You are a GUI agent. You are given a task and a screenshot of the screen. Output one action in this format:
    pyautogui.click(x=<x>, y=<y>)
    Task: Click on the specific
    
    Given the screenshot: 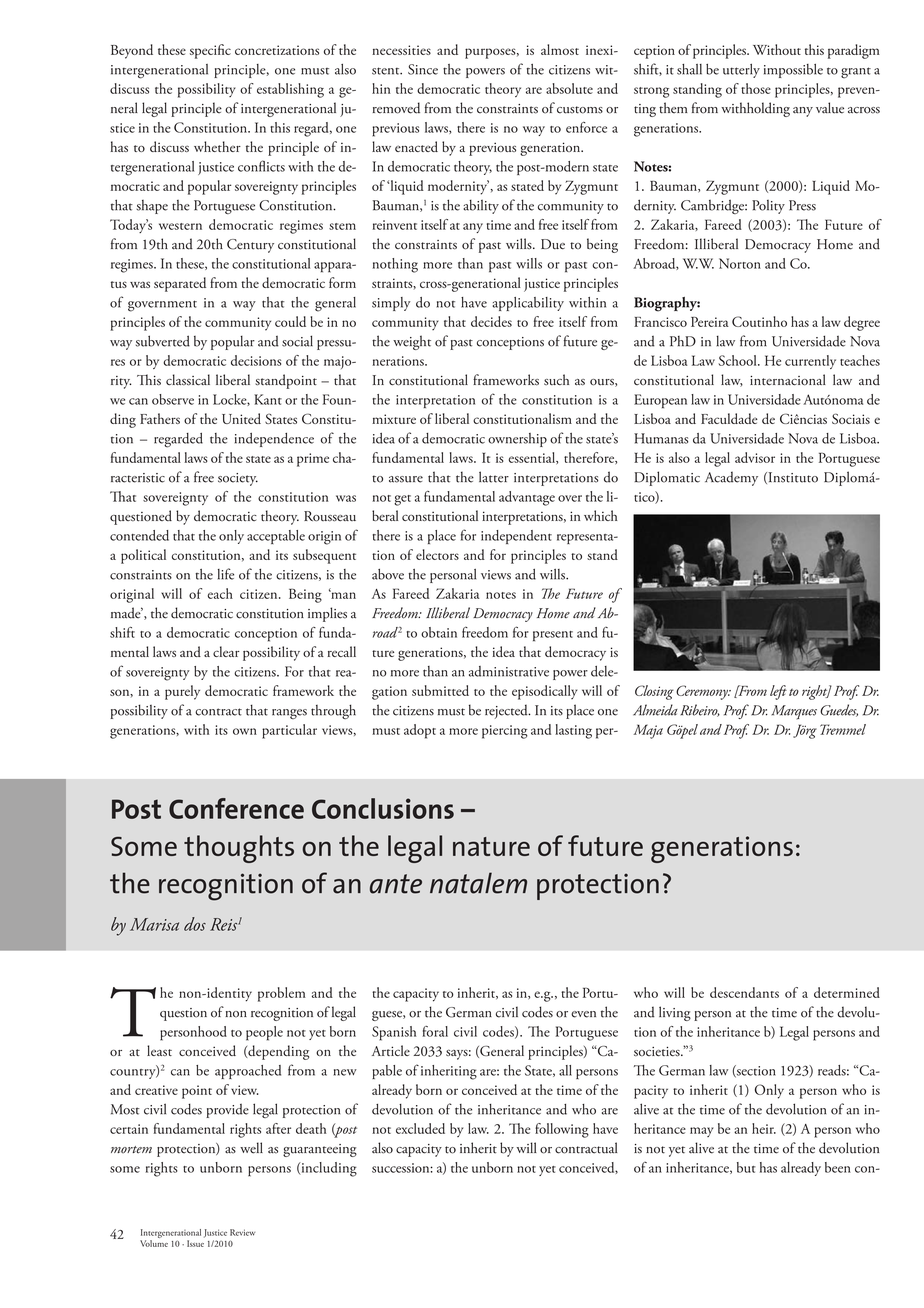 What is the action you would take?
    pyautogui.click(x=210, y=51)
